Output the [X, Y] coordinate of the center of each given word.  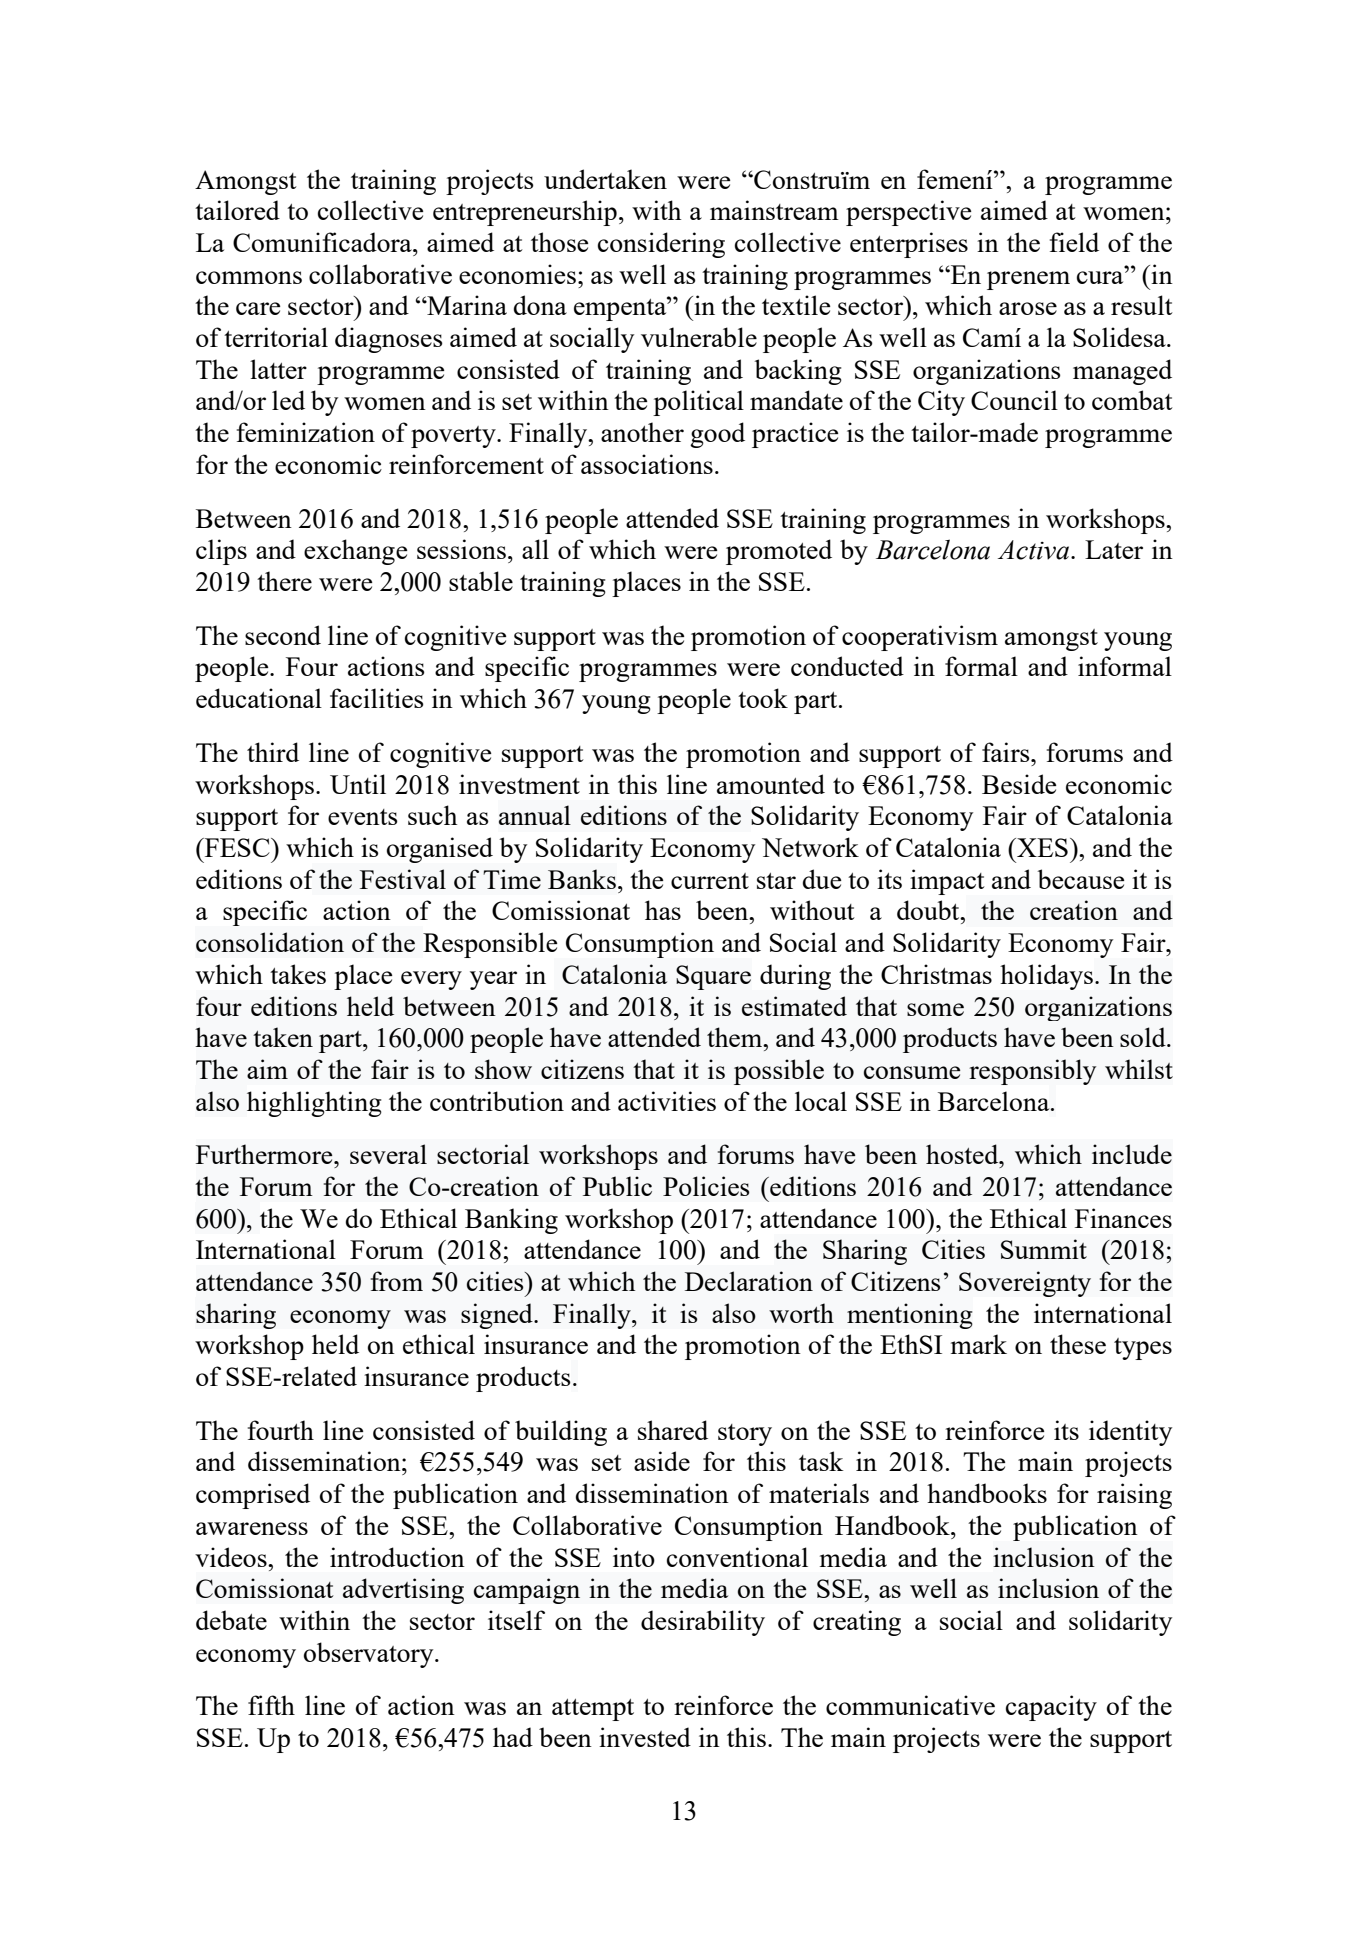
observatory [370, 1655]
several [388, 1154]
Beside [1019, 784]
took [763, 698]
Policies [706, 1186]
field [1074, 242]
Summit [1044, 1249]
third [273, 752]
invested [645, 1737]
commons [249, 277]
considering [661, 245]
